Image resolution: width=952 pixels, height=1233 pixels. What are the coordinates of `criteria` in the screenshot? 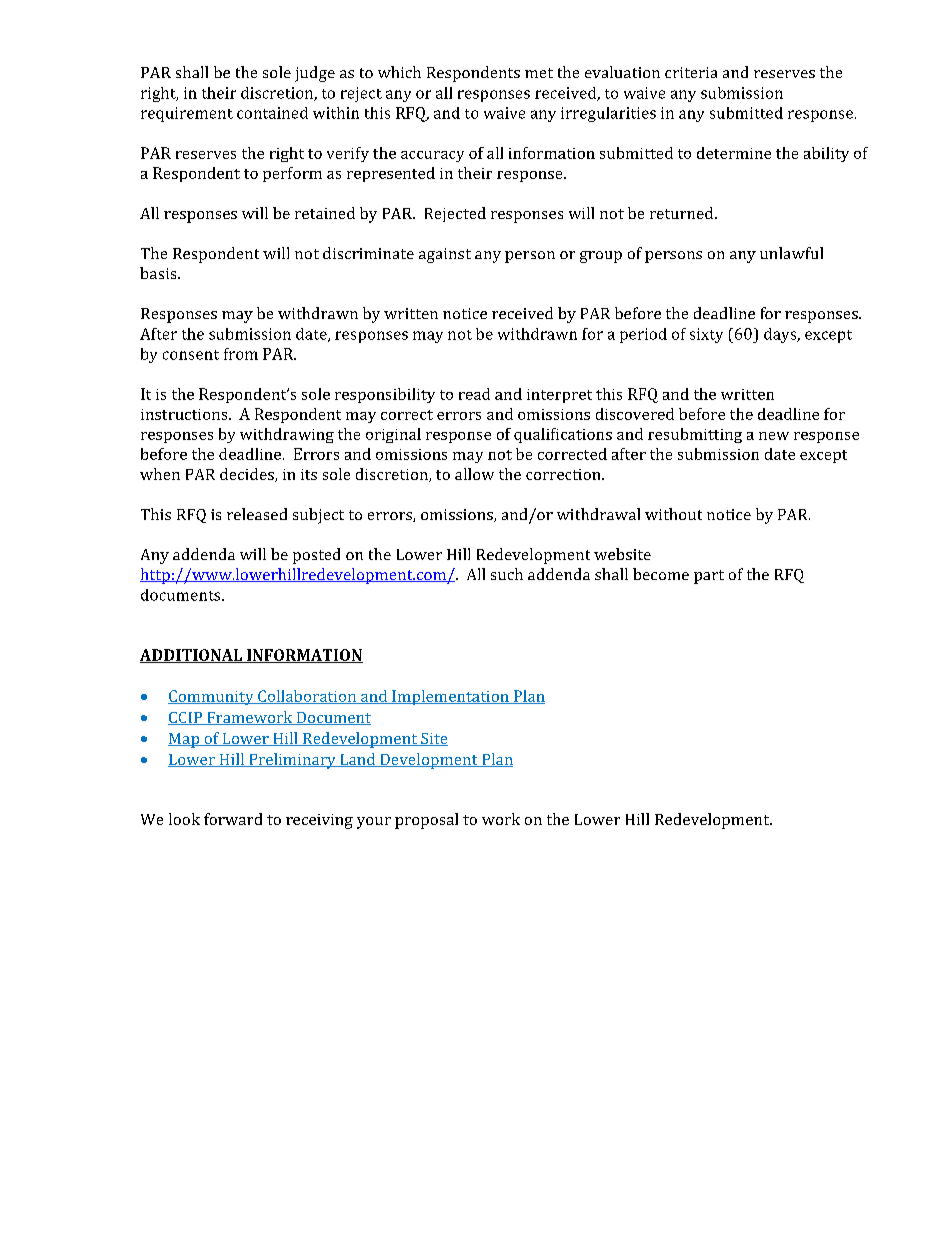 It's located at (691, 72).
